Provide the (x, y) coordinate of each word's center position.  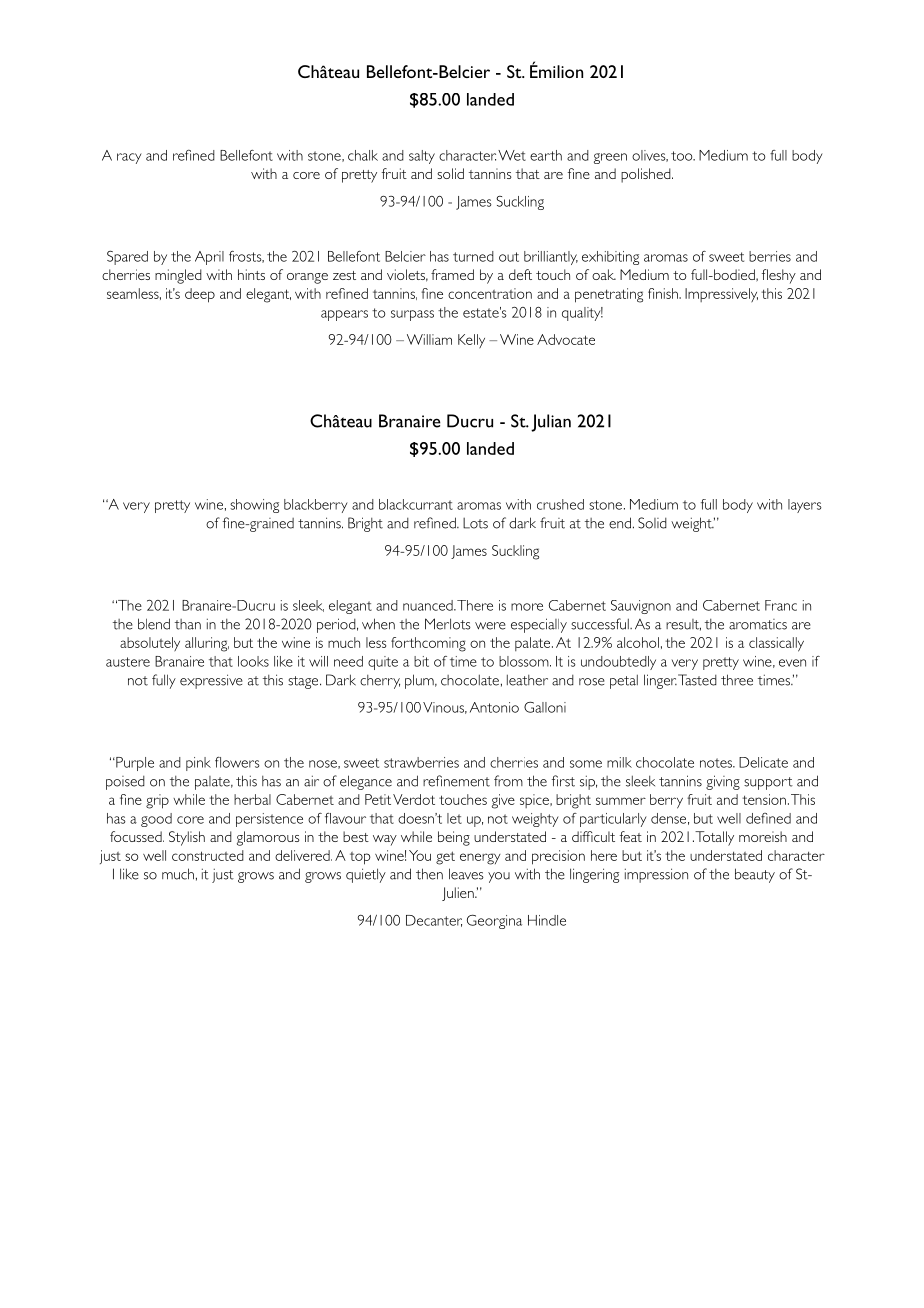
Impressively (721, 295)
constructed (208, 855)
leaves (466, 874)
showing (254, 506)
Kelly (471, 341)
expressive (211, 681)
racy (129, 158)
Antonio (494, 707)
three (737, 680)
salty (422, 157)
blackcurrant (416, 504)
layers (805, 506)
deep (200, 295)
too (683, 156)
